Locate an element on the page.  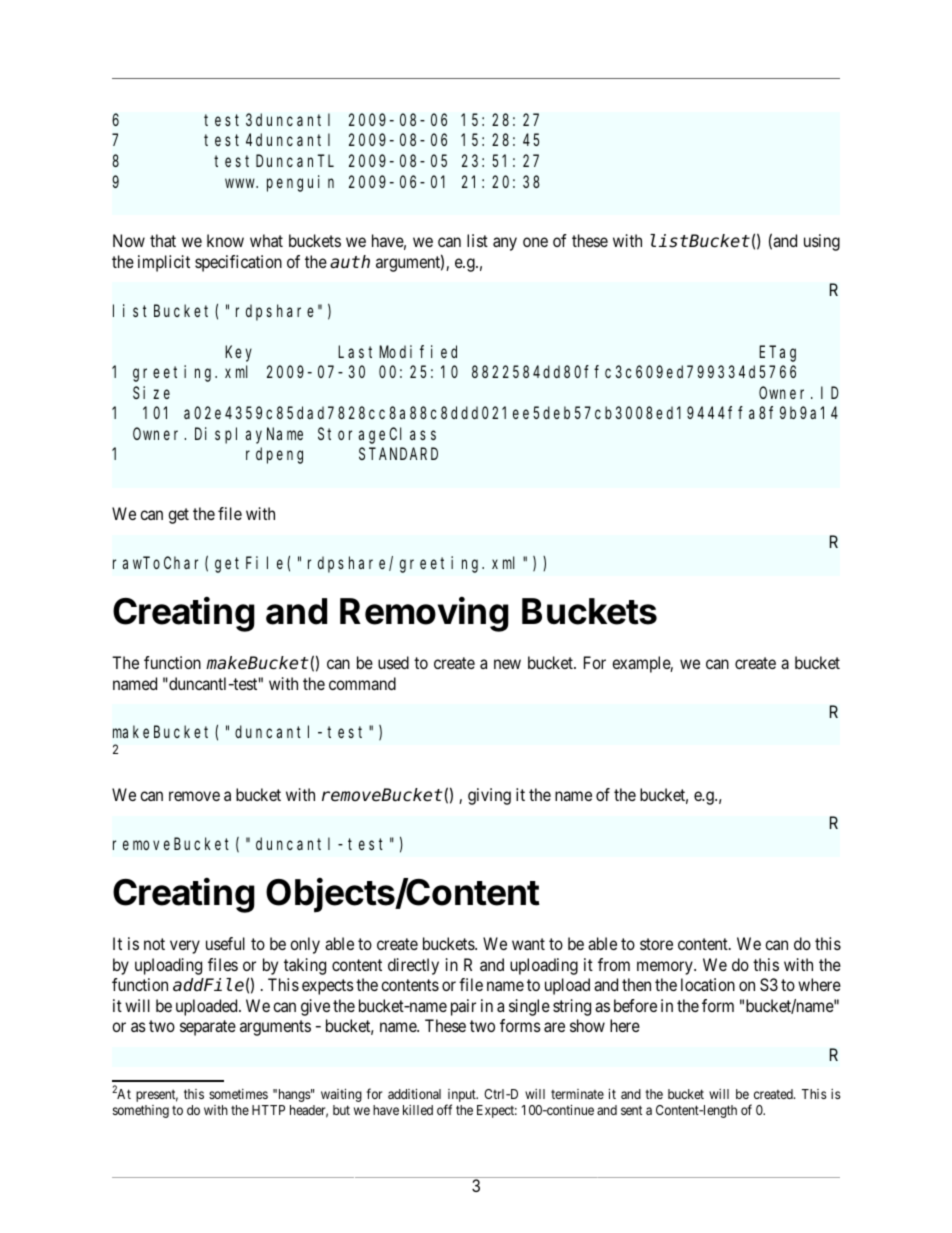
STANDARD is located at coordinates (398, 454).
